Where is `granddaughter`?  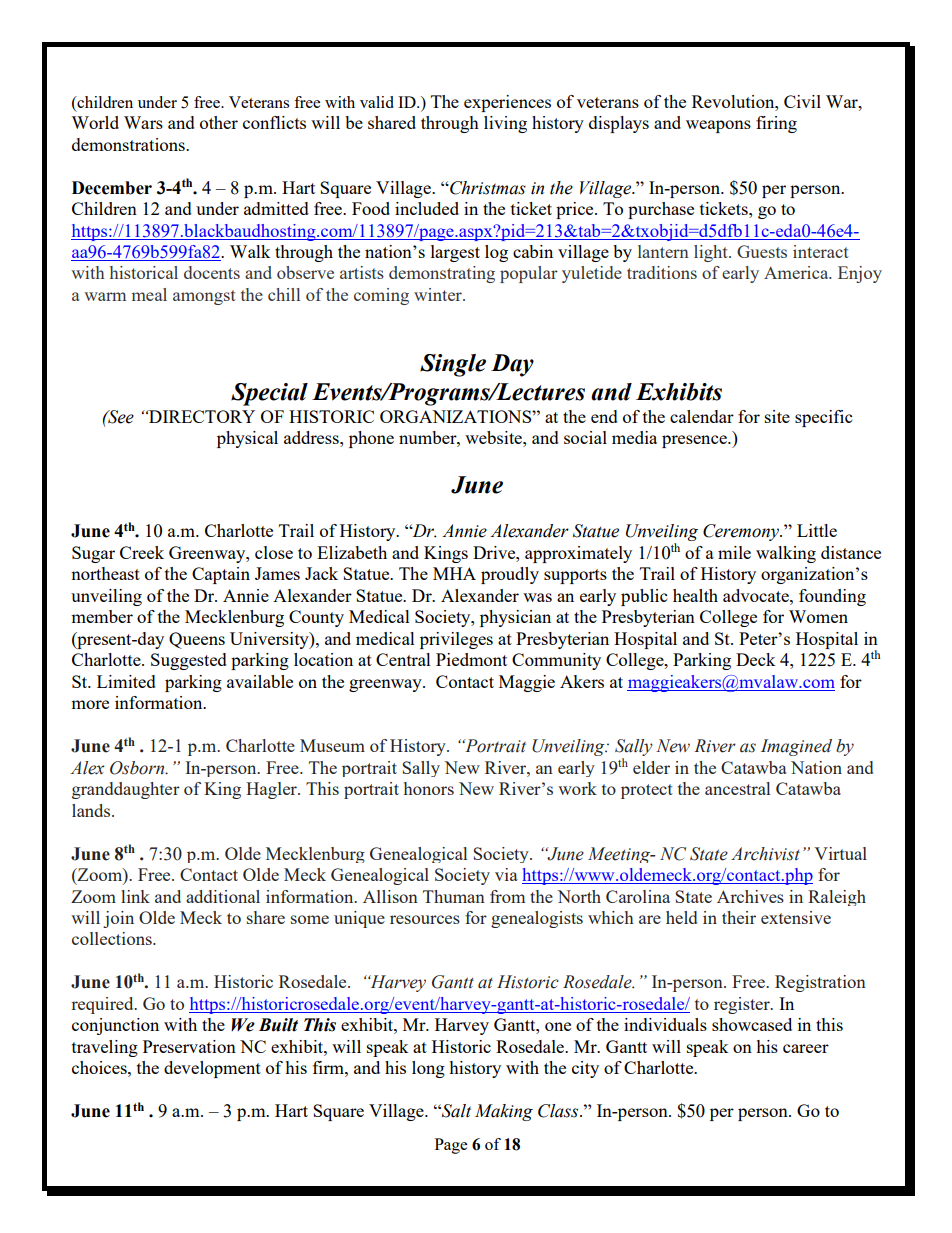
granddaughter is located at coordinates (126, 790).
